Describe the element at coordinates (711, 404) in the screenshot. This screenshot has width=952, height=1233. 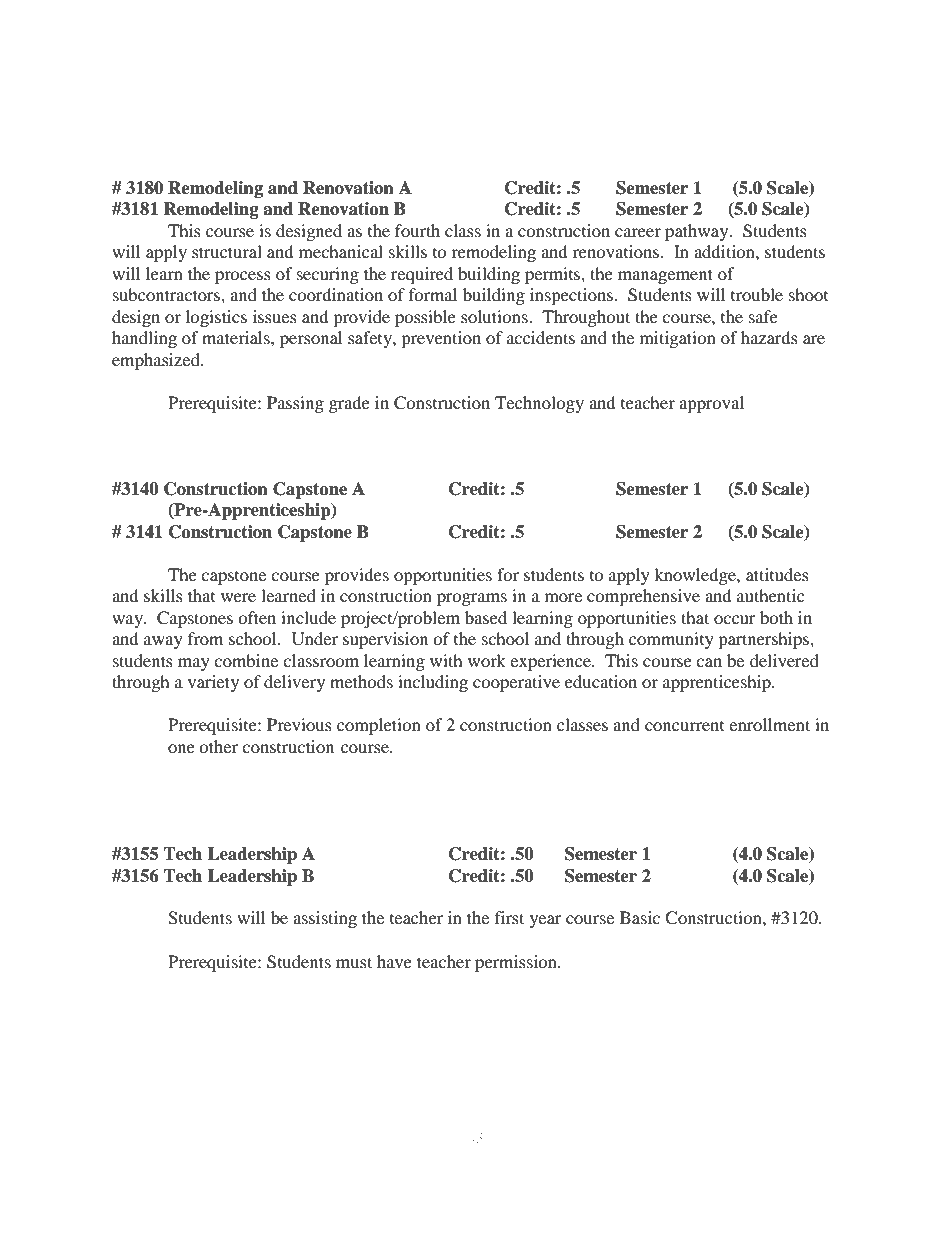
I see `approval` at that location.
